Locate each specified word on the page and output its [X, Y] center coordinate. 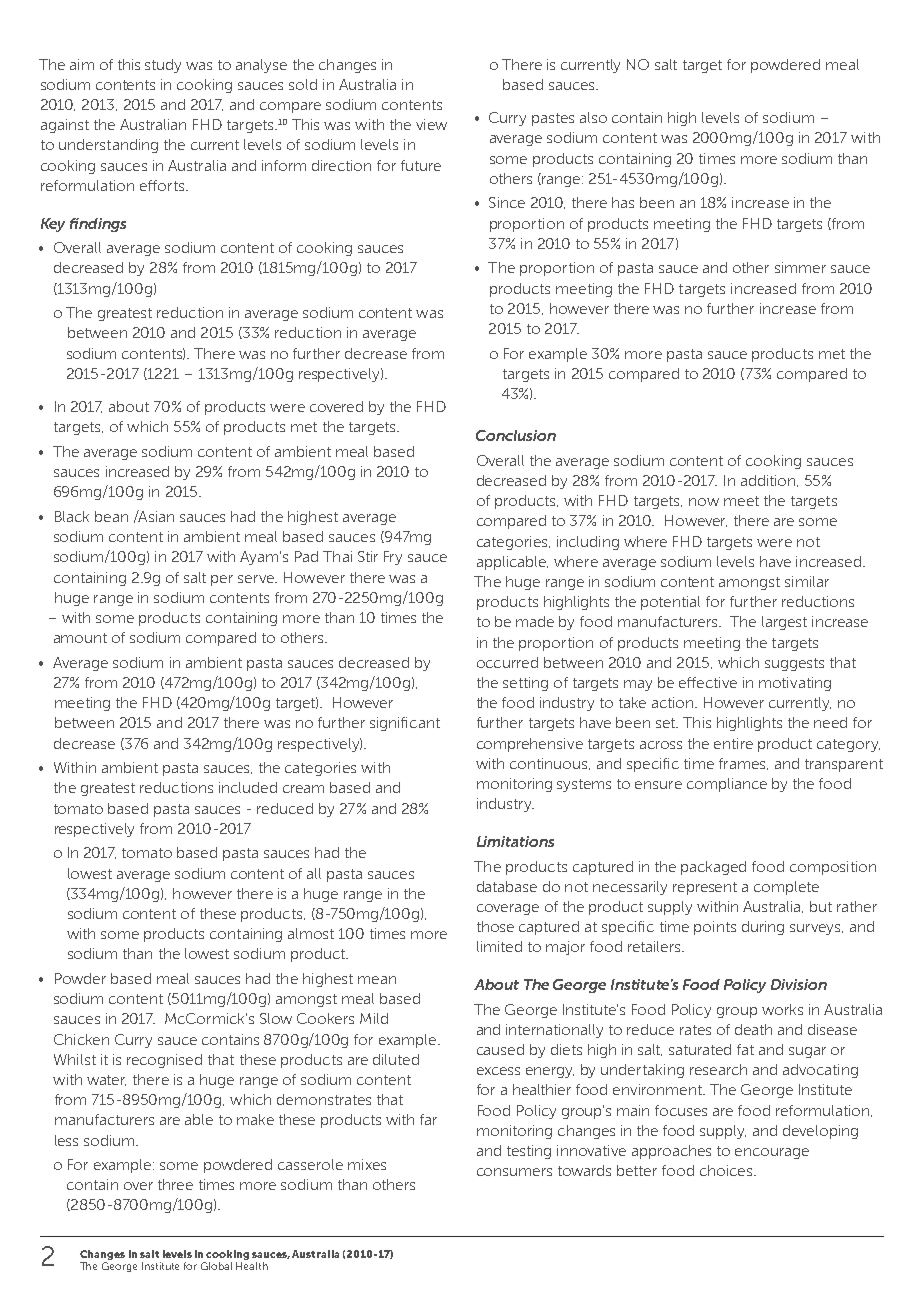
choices [726, 1170]
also [593, 117]
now [704, 502]
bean [111, 516]
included [248, 787]
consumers [514, 1172]
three [175, 1184]
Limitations [515, 841]
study [163, 66]
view [431, 124]
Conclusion [516, 435]
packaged [713, 868]
